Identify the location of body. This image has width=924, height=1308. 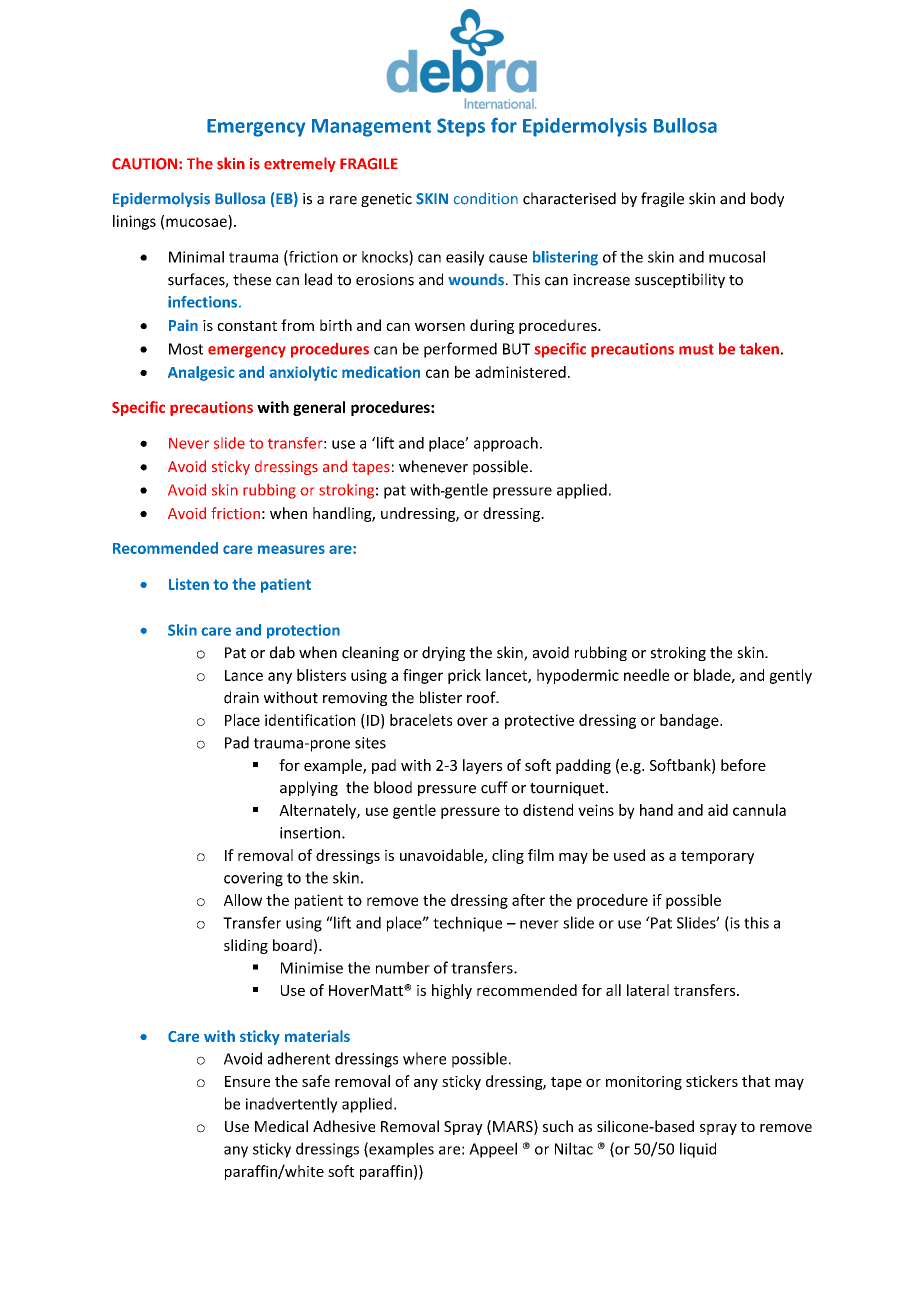
(767, 199).
